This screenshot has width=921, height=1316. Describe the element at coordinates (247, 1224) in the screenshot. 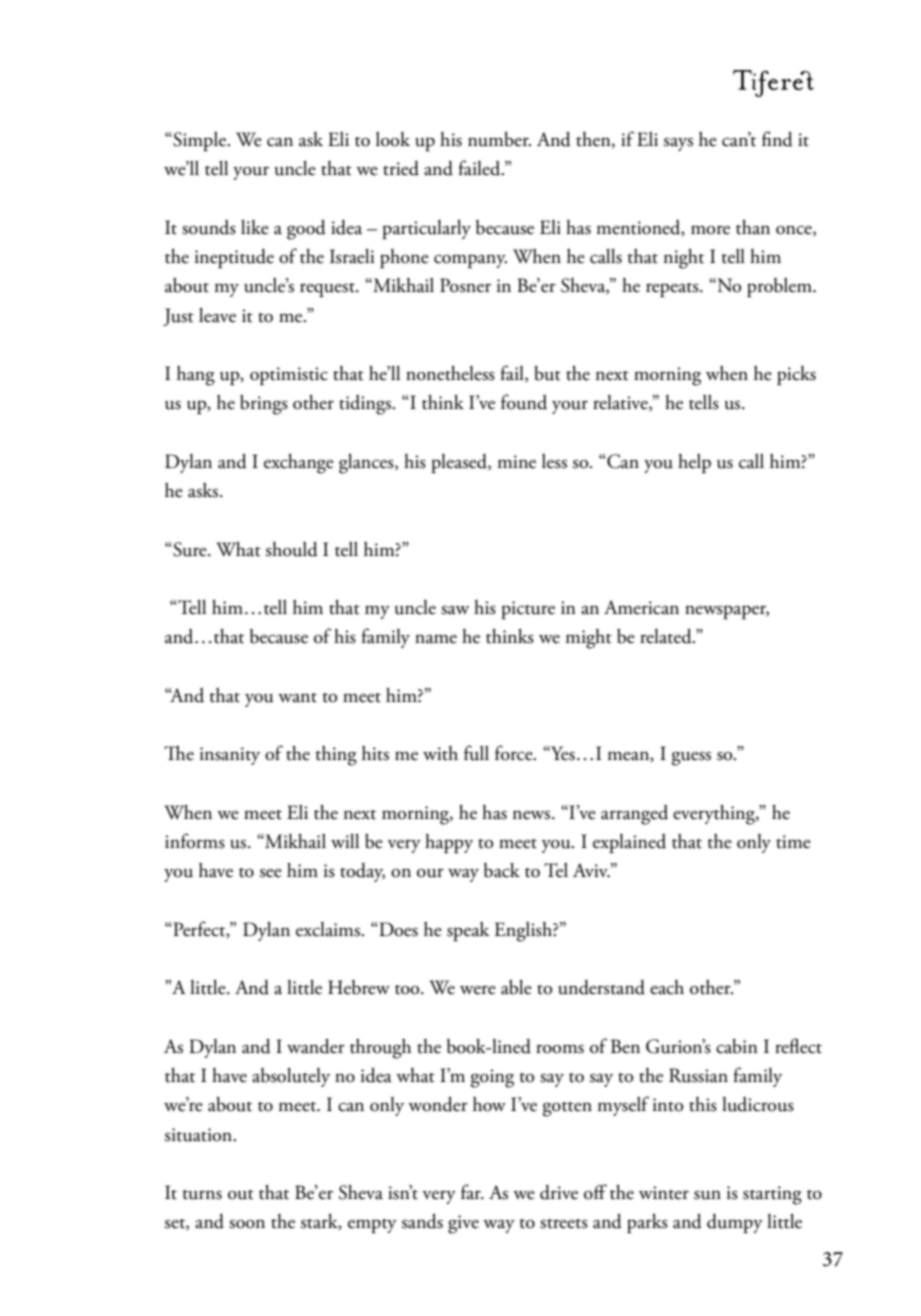

I see `soon` at that location.
